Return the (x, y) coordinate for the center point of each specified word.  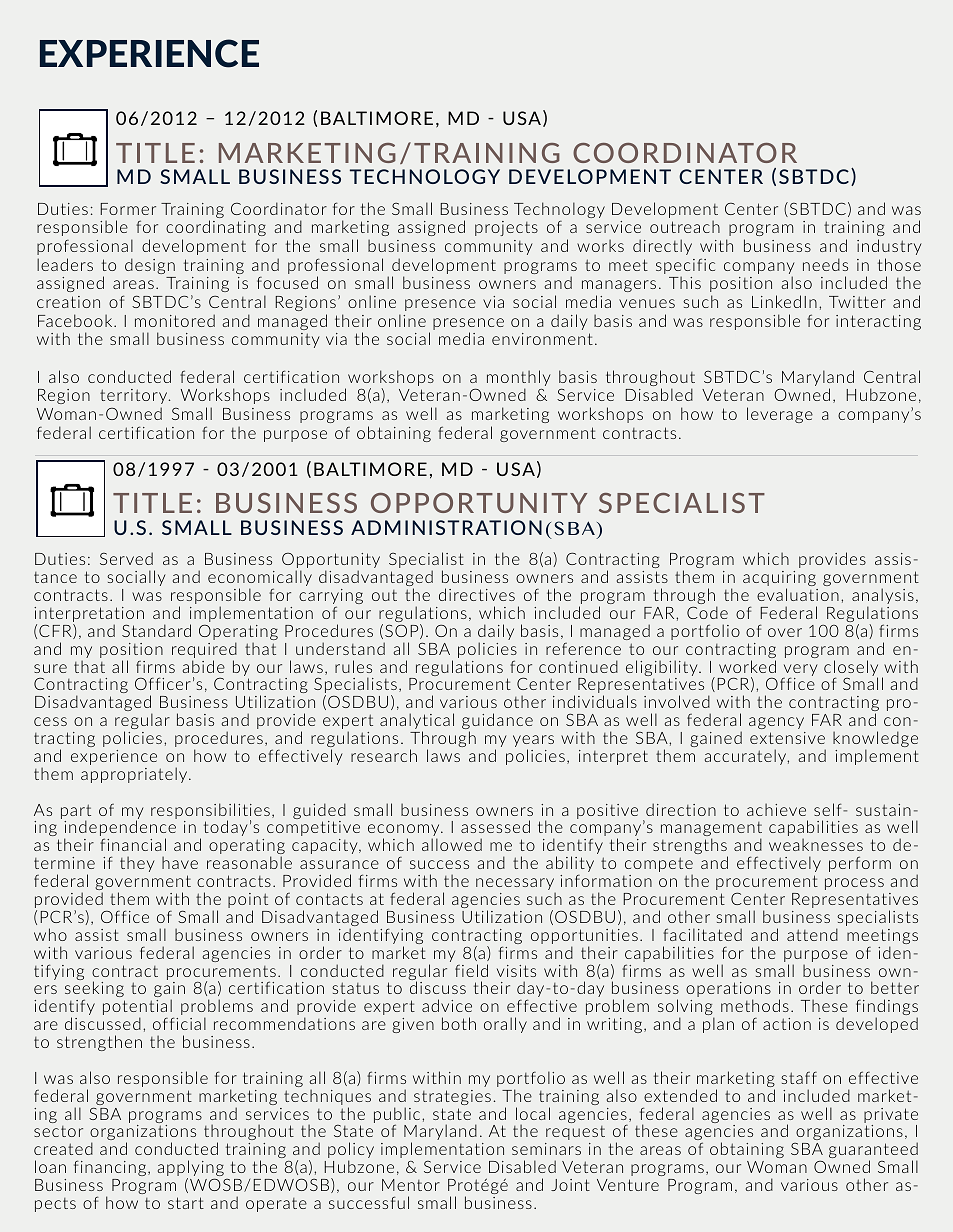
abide (204, 666)
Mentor (411, 1185)
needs (825, 264)
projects (506, 228)
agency (776, 723)
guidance (497, 722)
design (150, 266)
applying (191, 1169)
